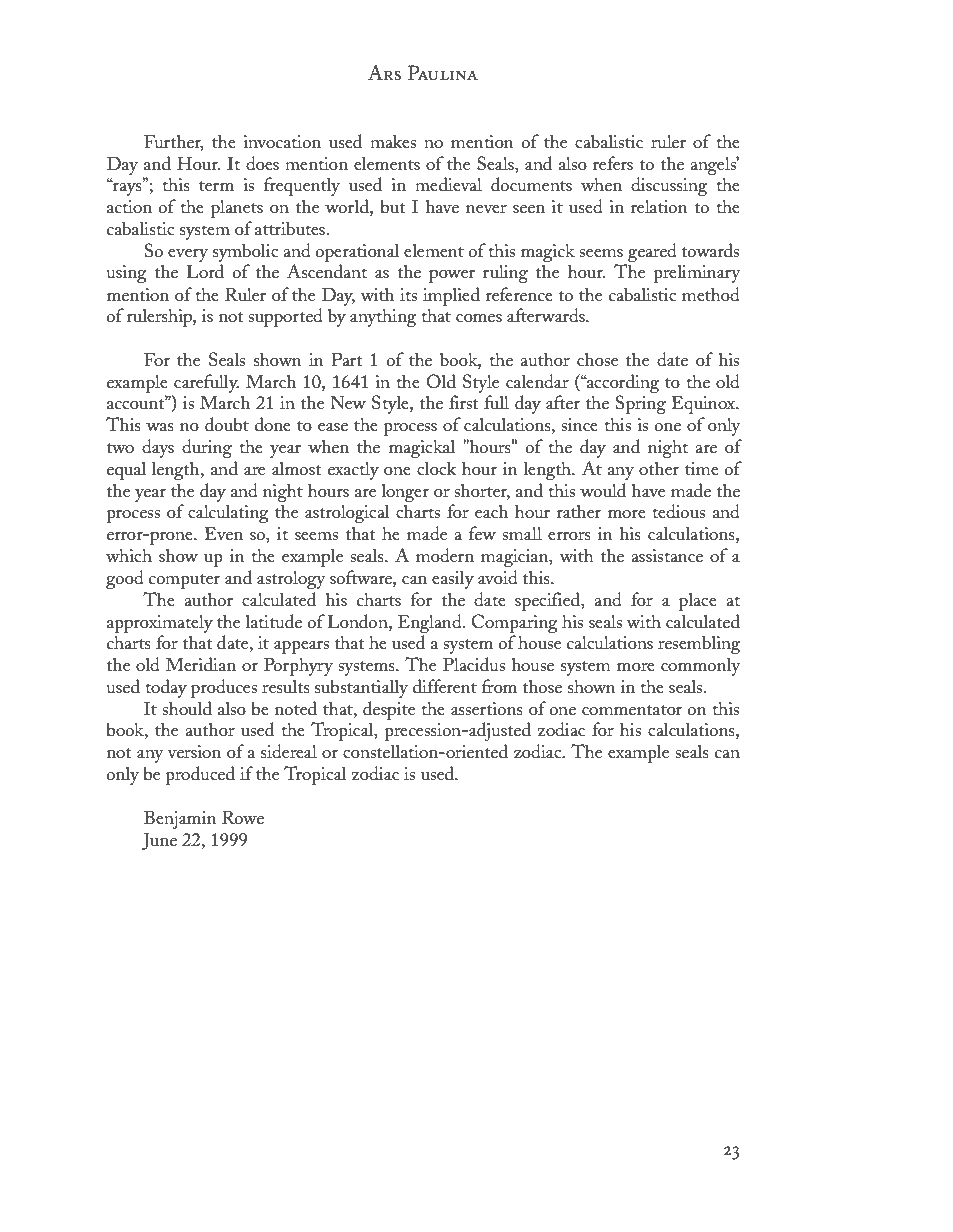 The width and height of the screenshot is (953, 1232). Describe the element at coordinates (613, 163) in the screenshot. I see `refers` at that location.
